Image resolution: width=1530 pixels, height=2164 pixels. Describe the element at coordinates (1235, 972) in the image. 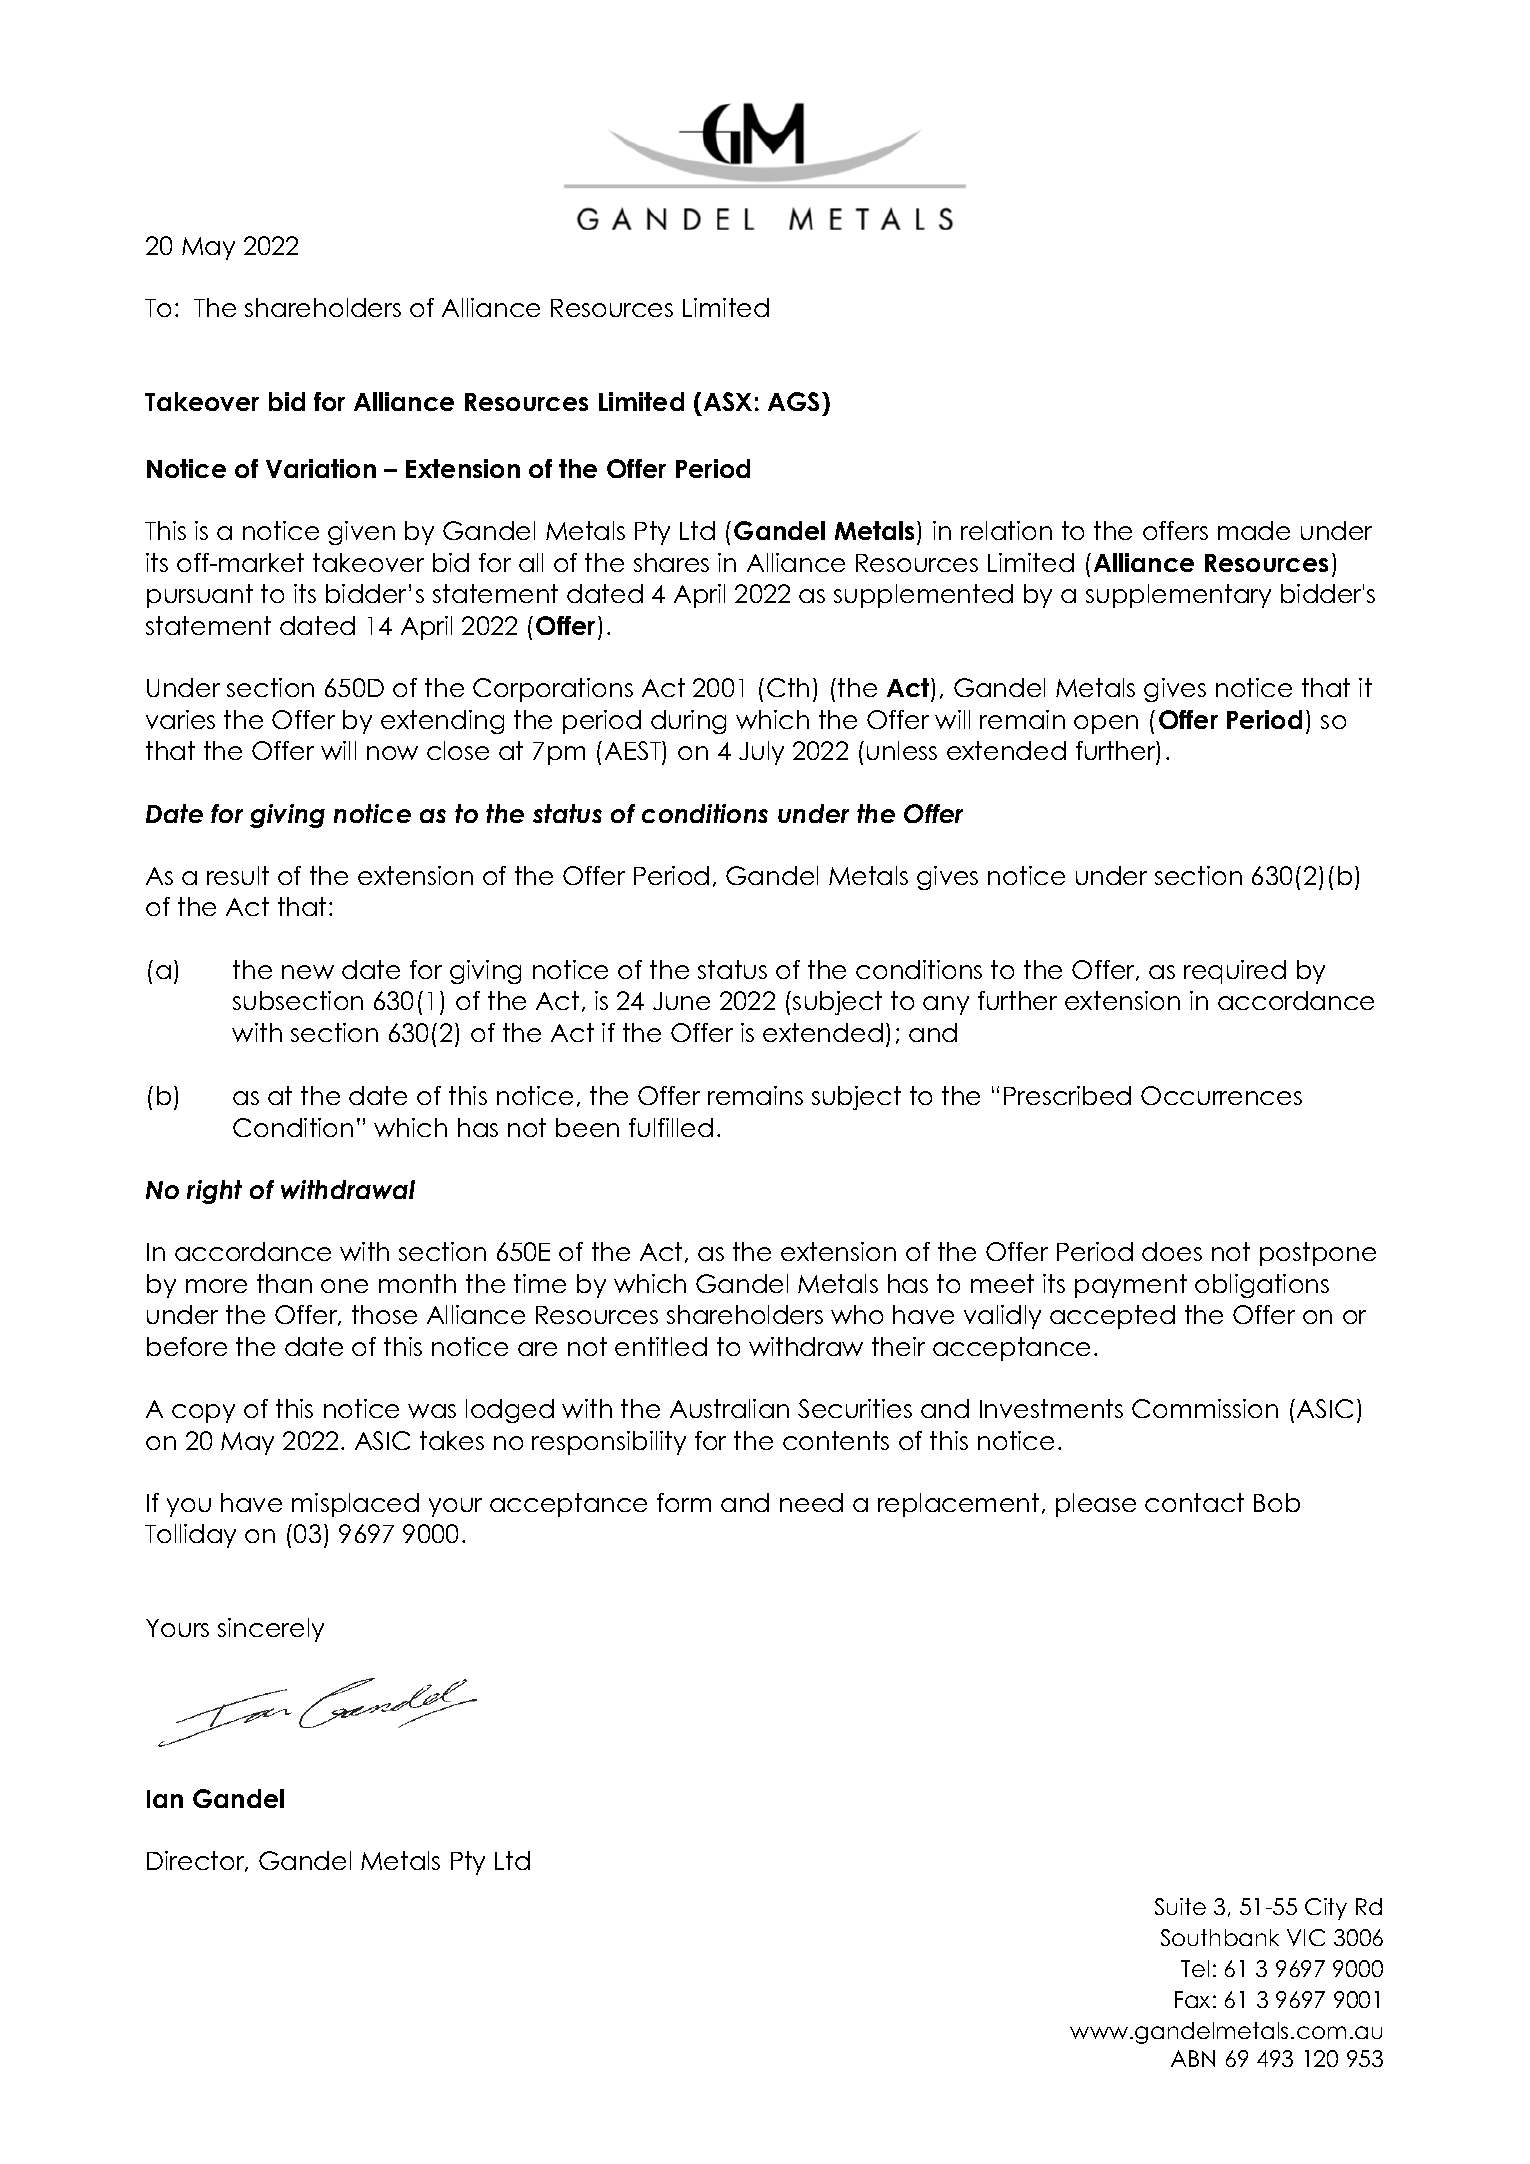

I see `required` at that location.
